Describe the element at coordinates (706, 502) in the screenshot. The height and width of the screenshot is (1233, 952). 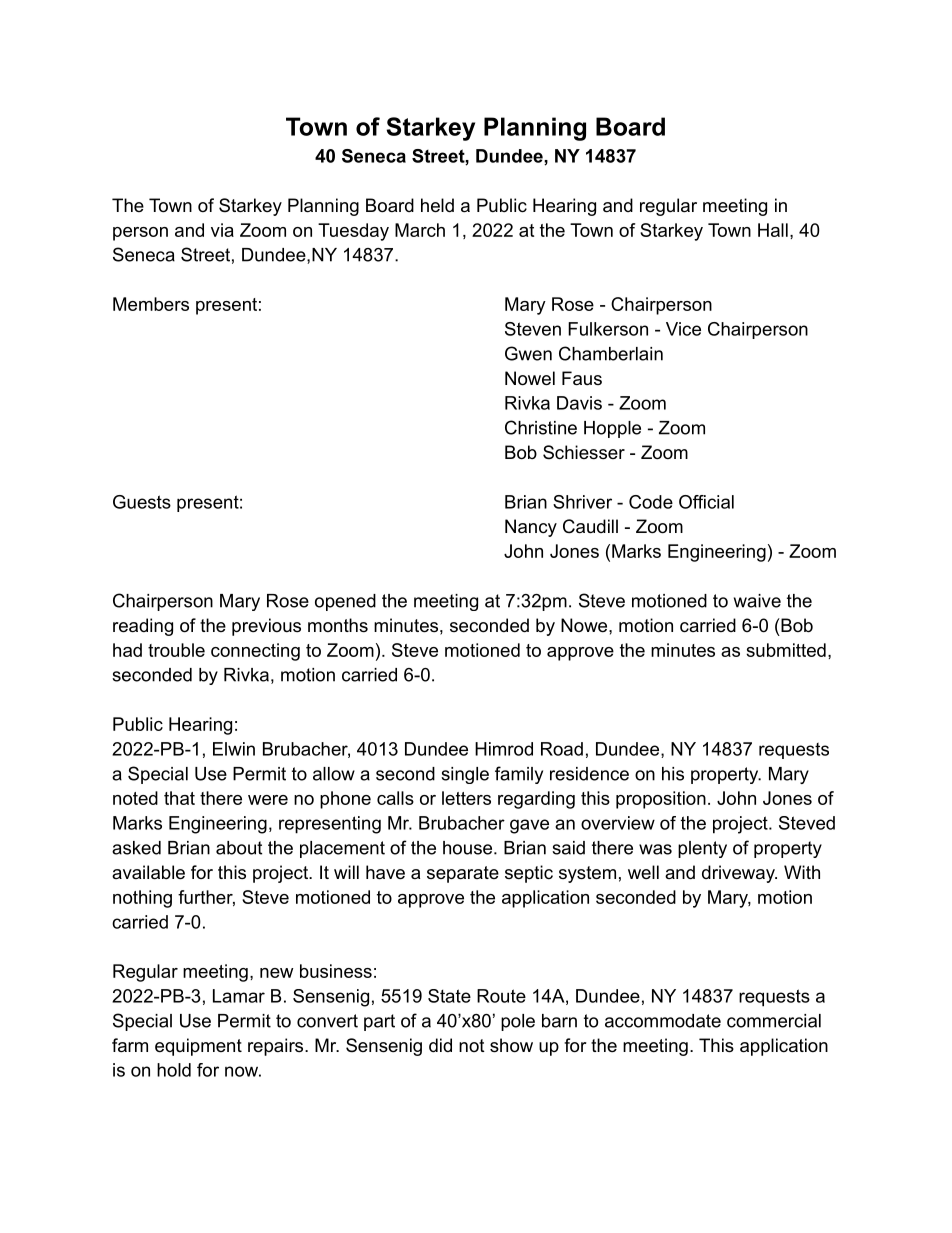
I see `Official` at that location.
